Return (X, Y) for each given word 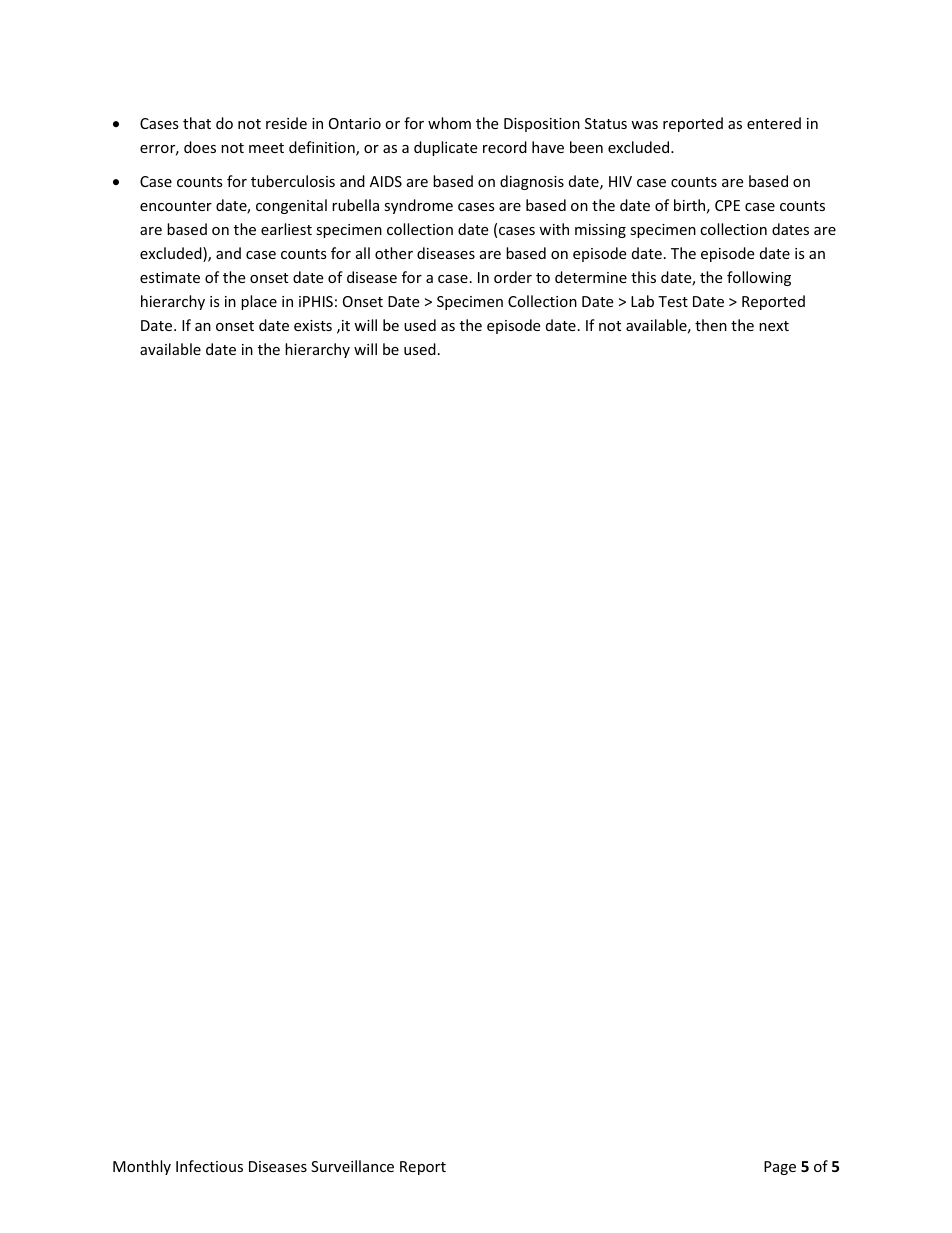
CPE (727, 205)
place (259, 302)
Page (780, 1168)
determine (591, 277)
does (200, 147)
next (774, 326)
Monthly (142, 1167)
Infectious (209, 1166)
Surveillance (352, 1166)
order (513, 277)
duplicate (445, 148)
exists (313, 325)
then (711, 325)
